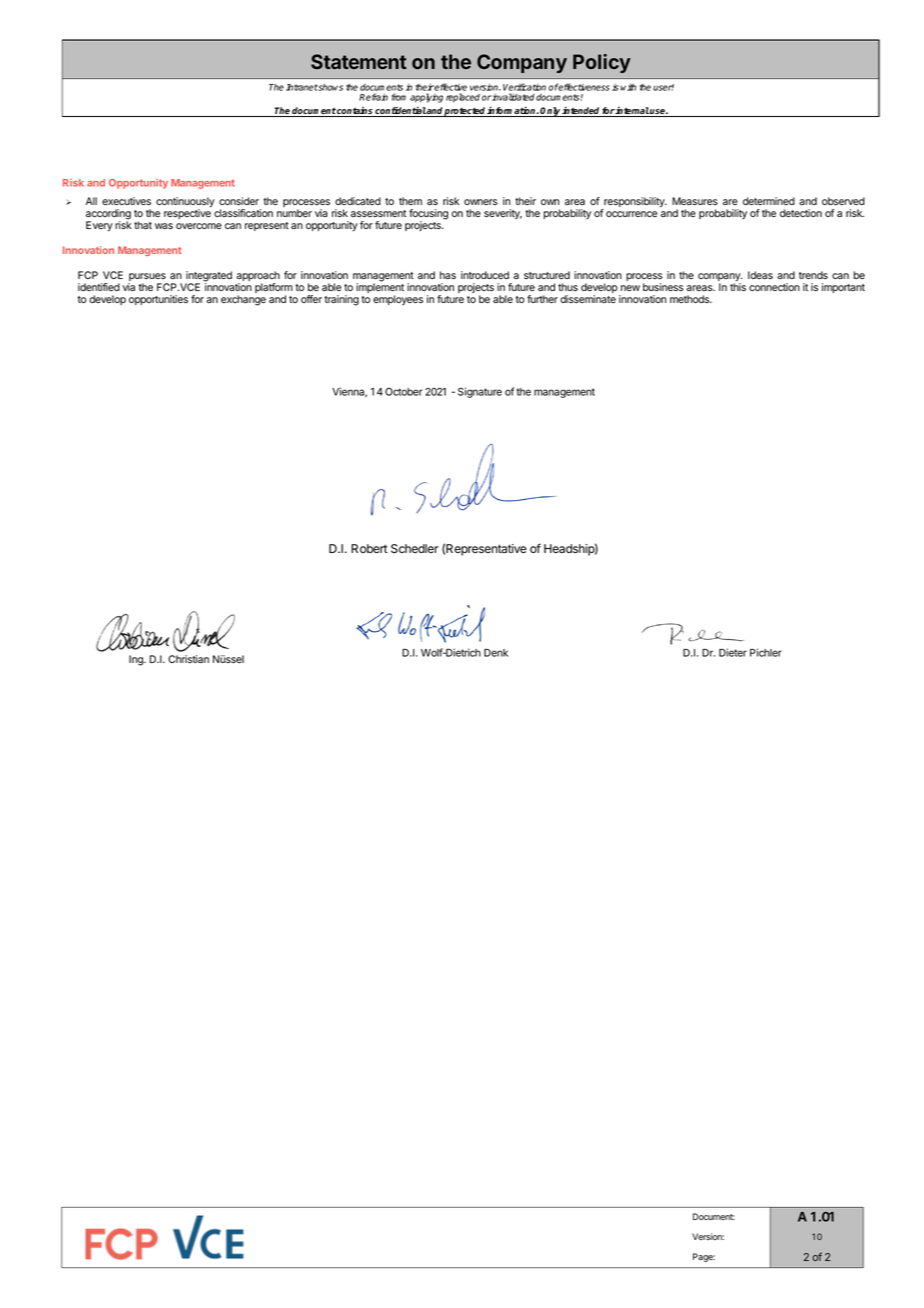  I want to click on Christian, so click(188, 659).
